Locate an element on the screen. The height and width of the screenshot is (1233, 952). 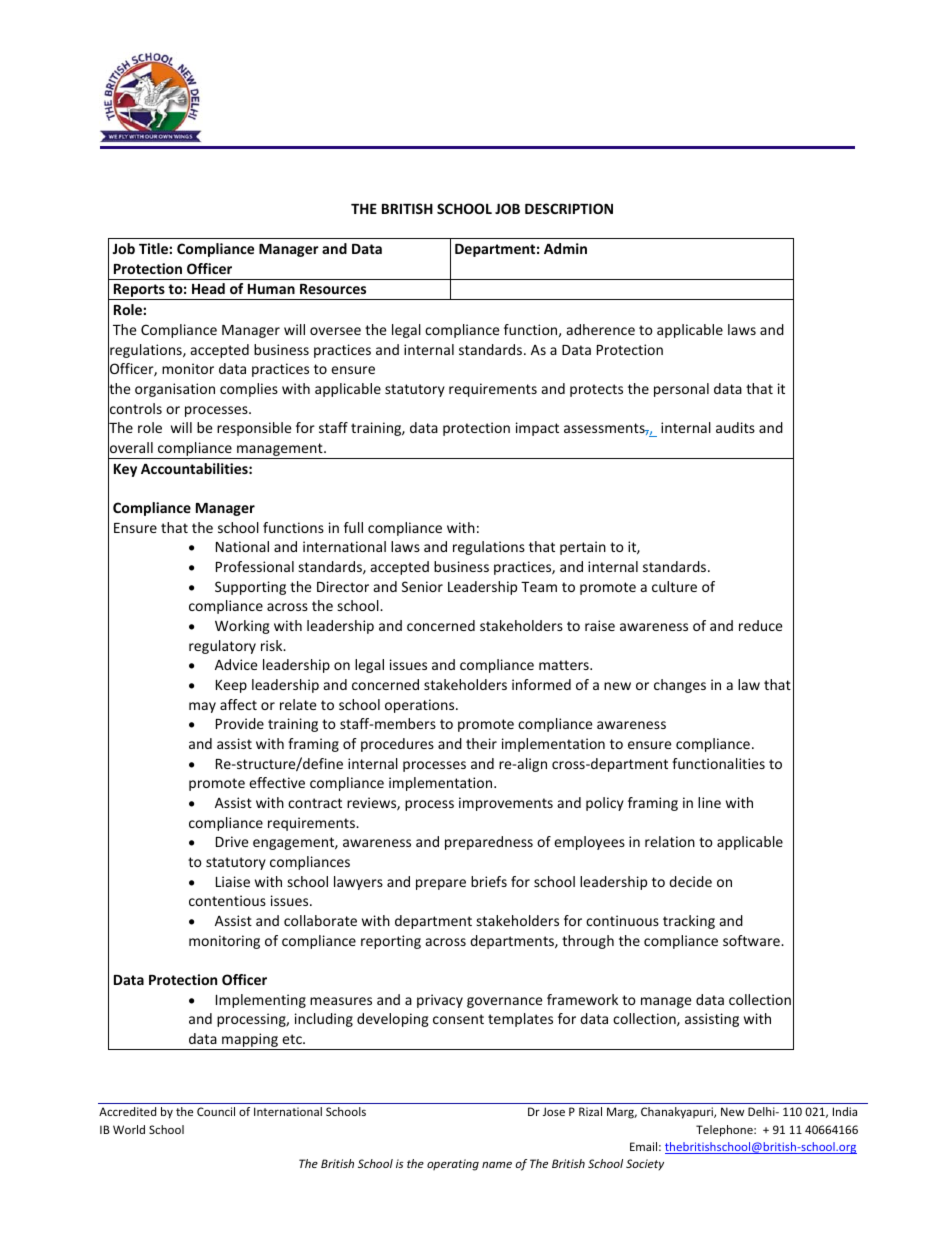
reduce is located at coordinates (760, 625).
